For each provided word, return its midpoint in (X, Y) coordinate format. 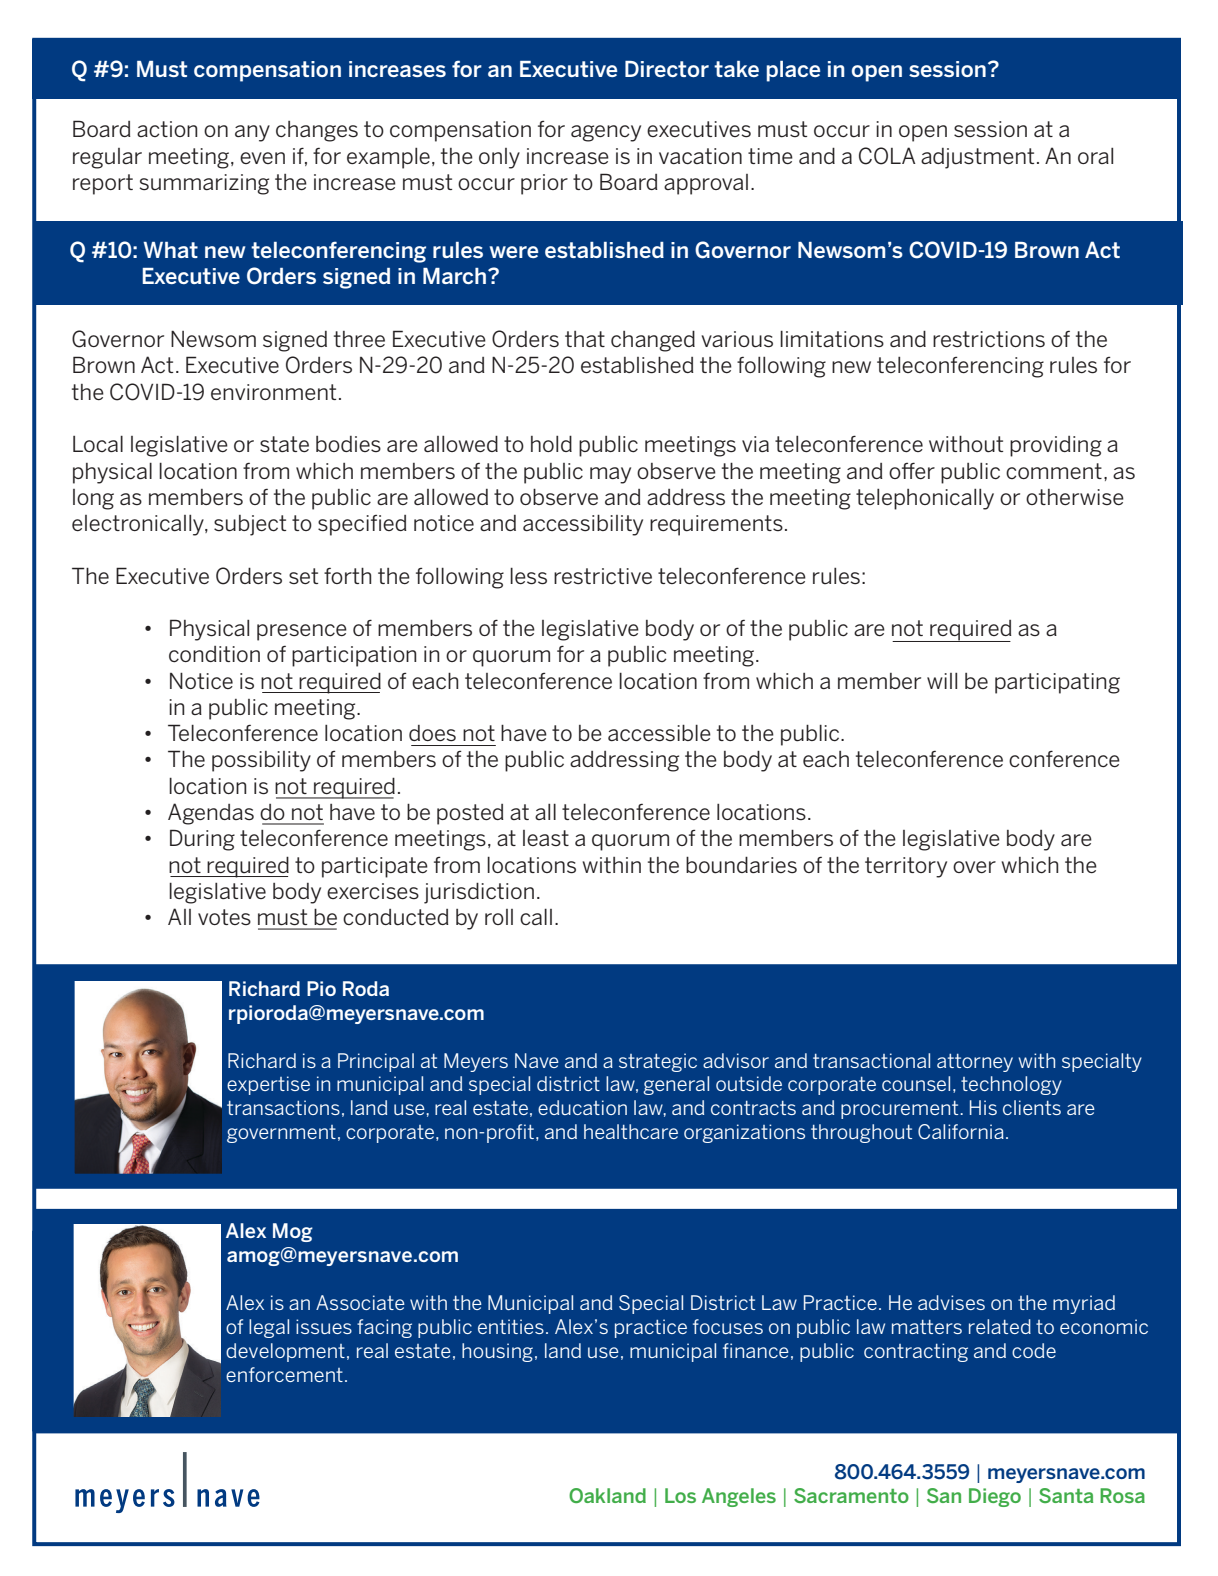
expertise (268, 1085)
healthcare (631, 1131)
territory (906, 867)
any (252, 133)
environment (273, 392)
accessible (659, 733)
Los (680, 1495)
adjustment (977, 158)
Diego (995, 1497)
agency (606, 133)
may (610, 475)
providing (1056, 446)
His (983, 1107)
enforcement (284, 1374)
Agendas (211, 814)
